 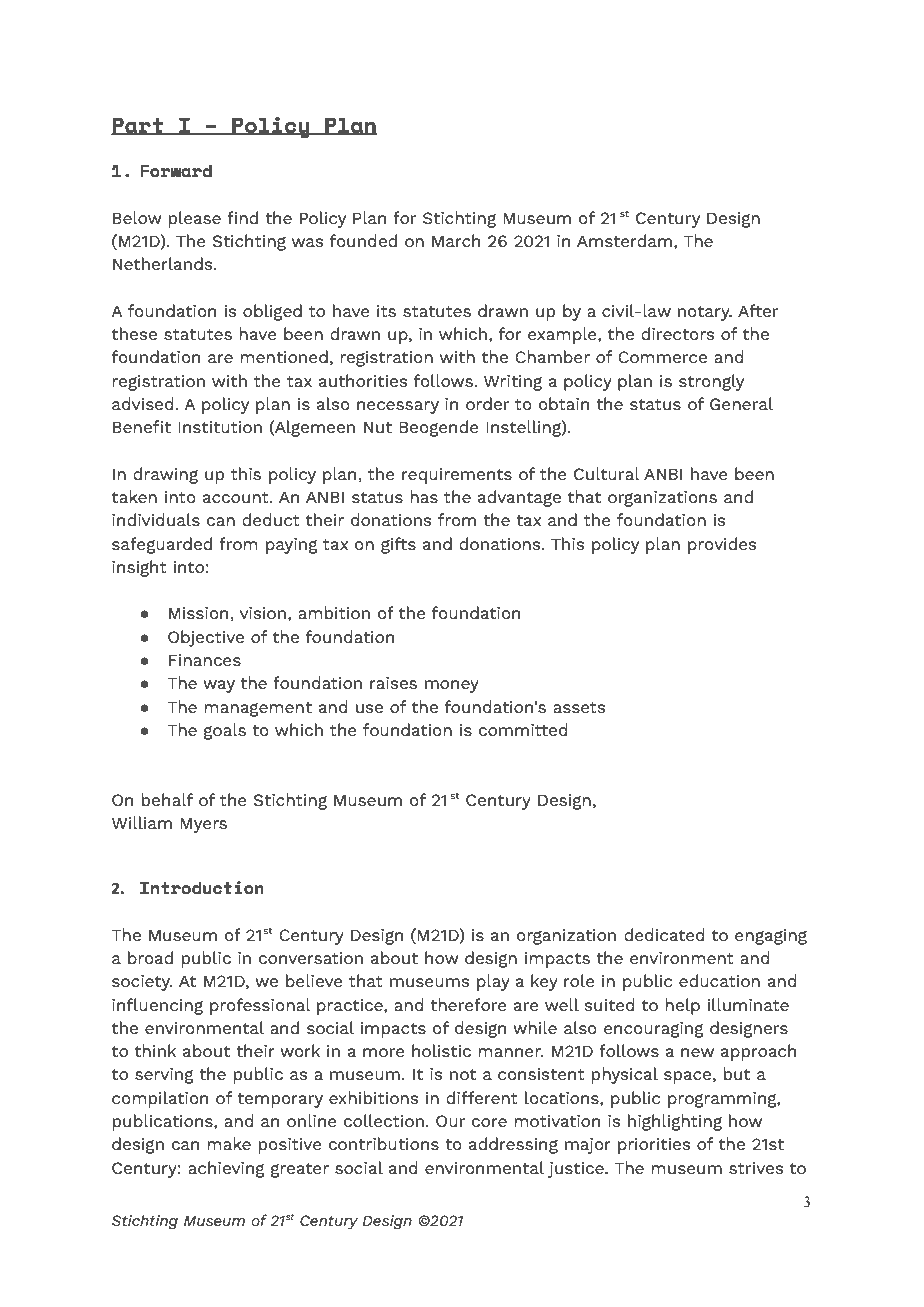 I want to click on notary, so click(x=705, y=313).
